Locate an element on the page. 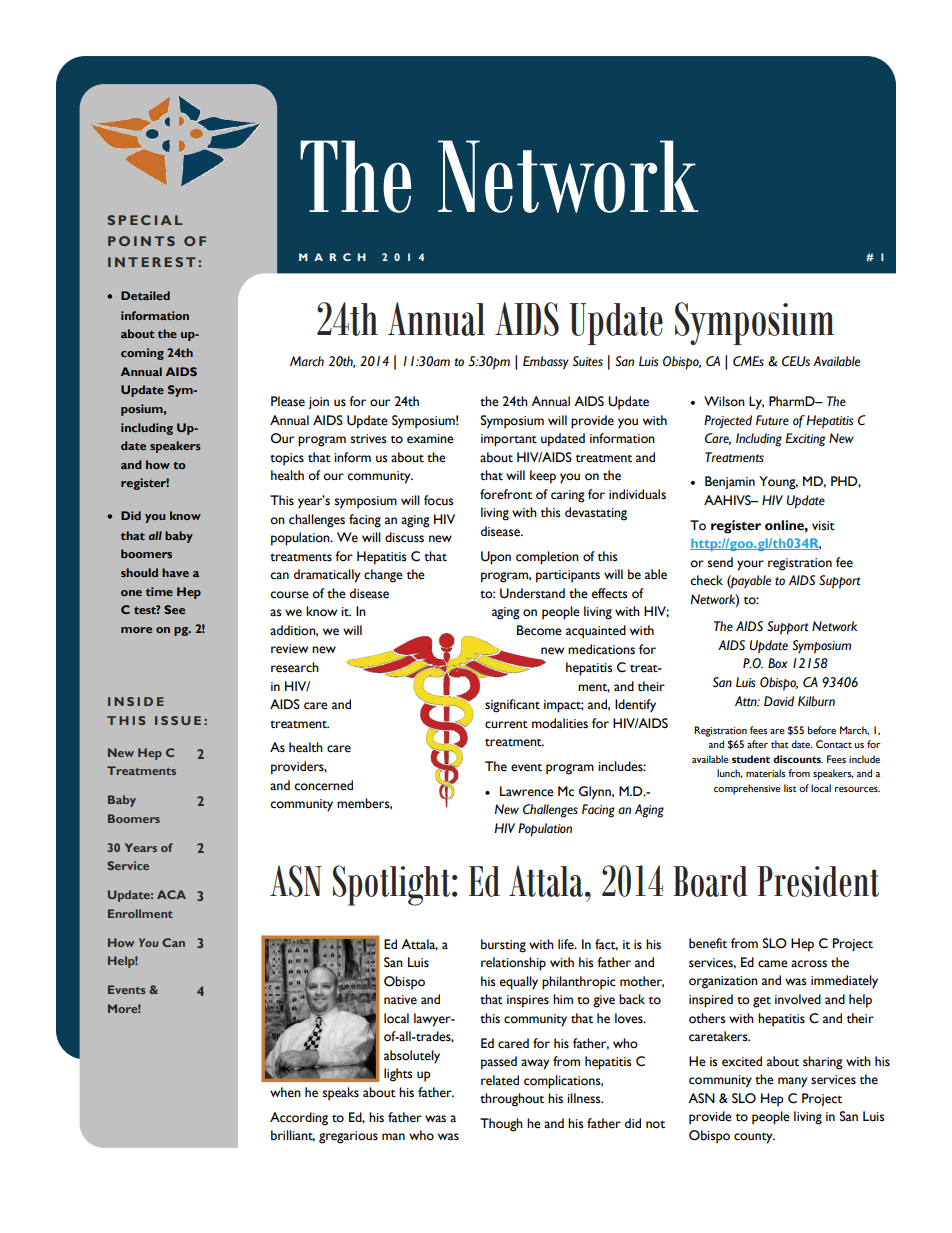  Embassy is located at coordinates (546, 363).
